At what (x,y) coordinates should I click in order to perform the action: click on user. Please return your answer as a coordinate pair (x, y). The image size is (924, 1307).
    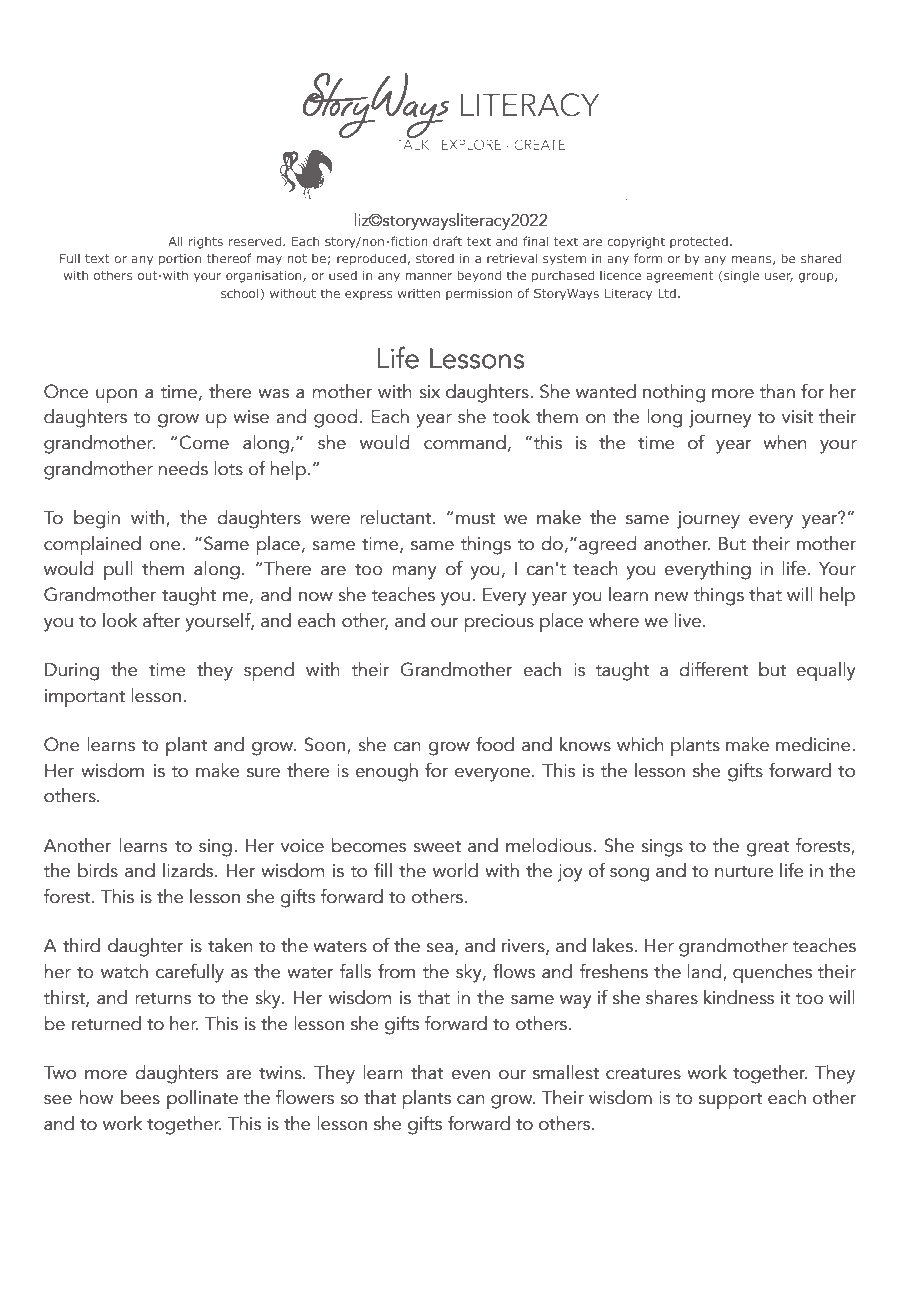
    Looking at the image, I should click on (779, 277).
